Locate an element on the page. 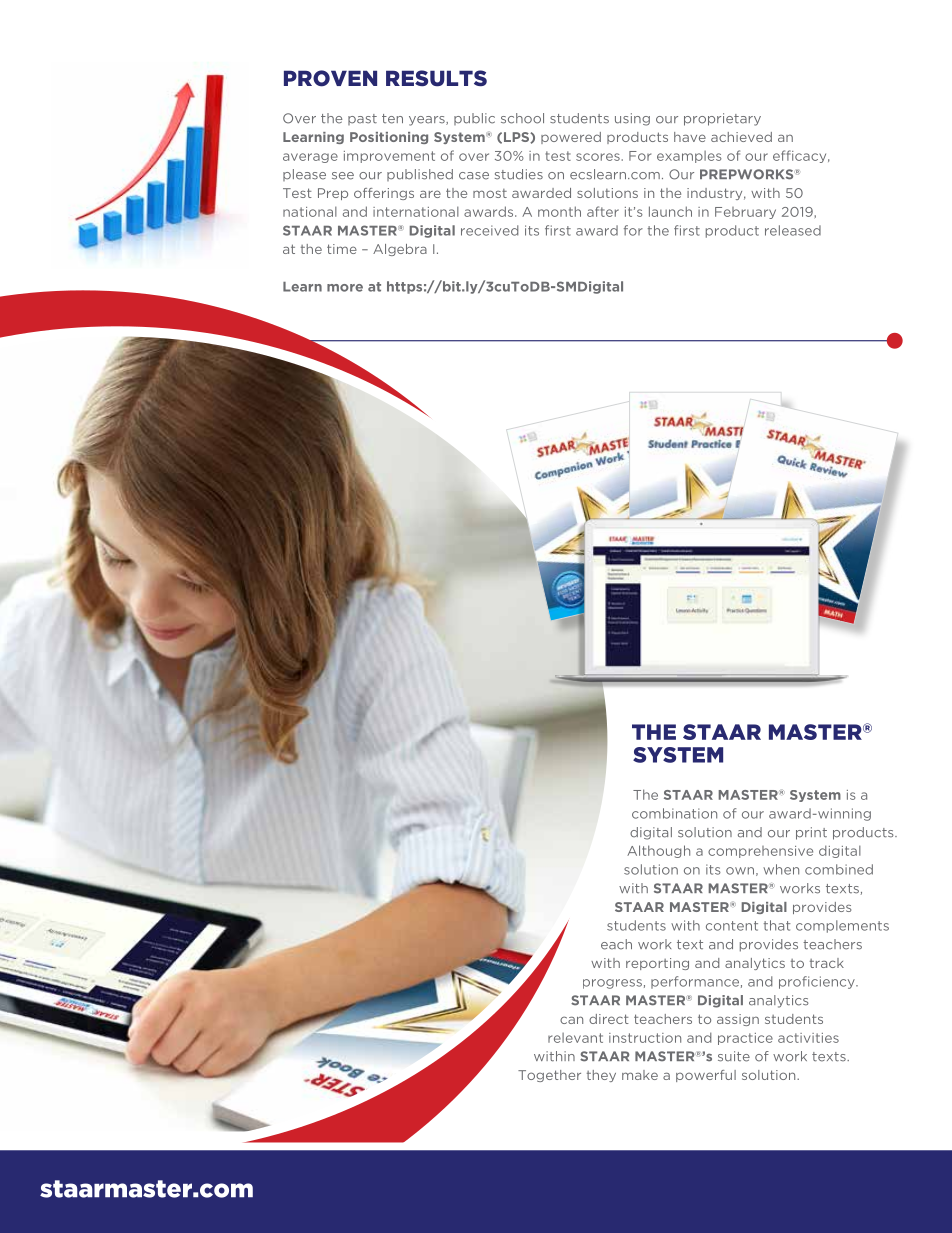 The height and width of the page is (1233, 952). achieved is located at coordinates (741, 137).
